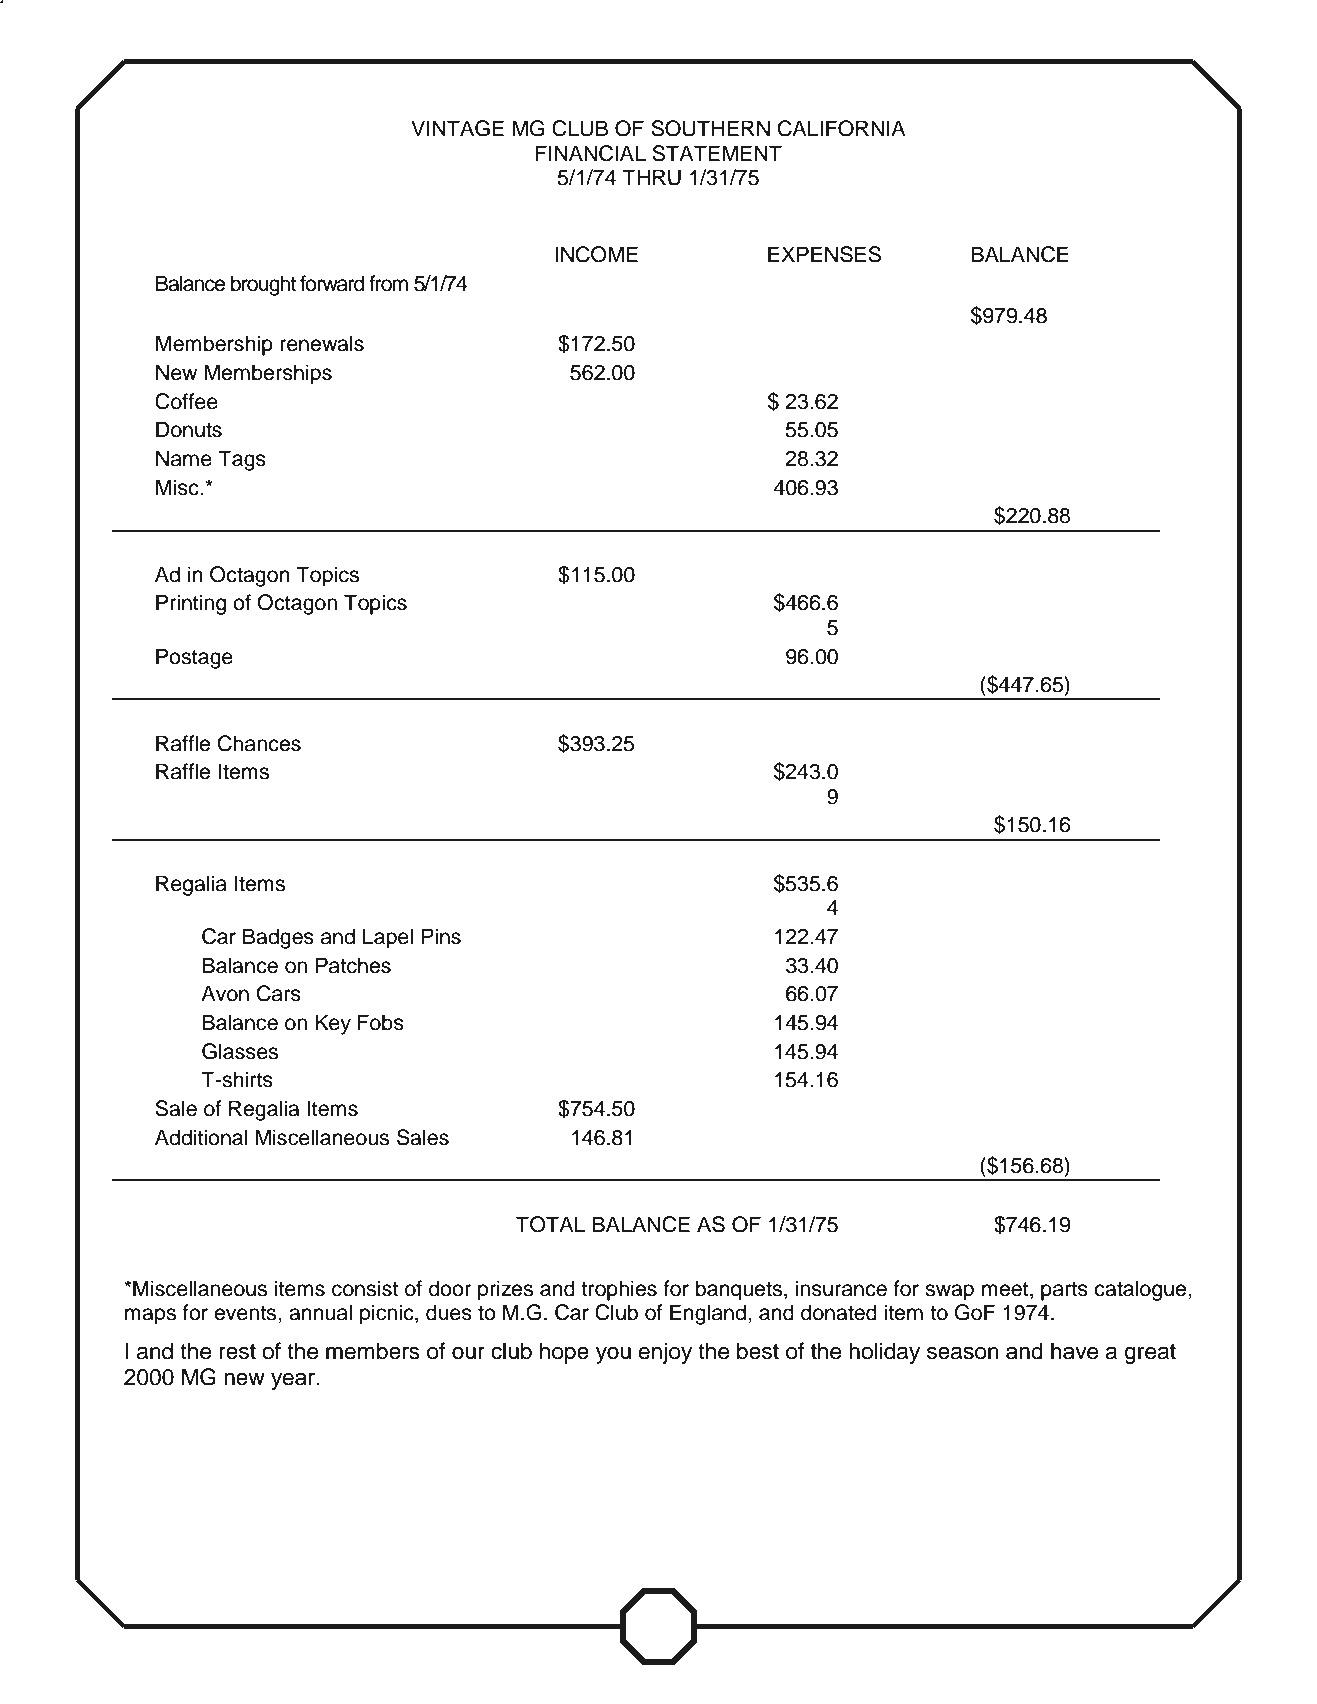 The height and width of the page is (1704, 1317). I want to click on brought, so click(263, 285).
